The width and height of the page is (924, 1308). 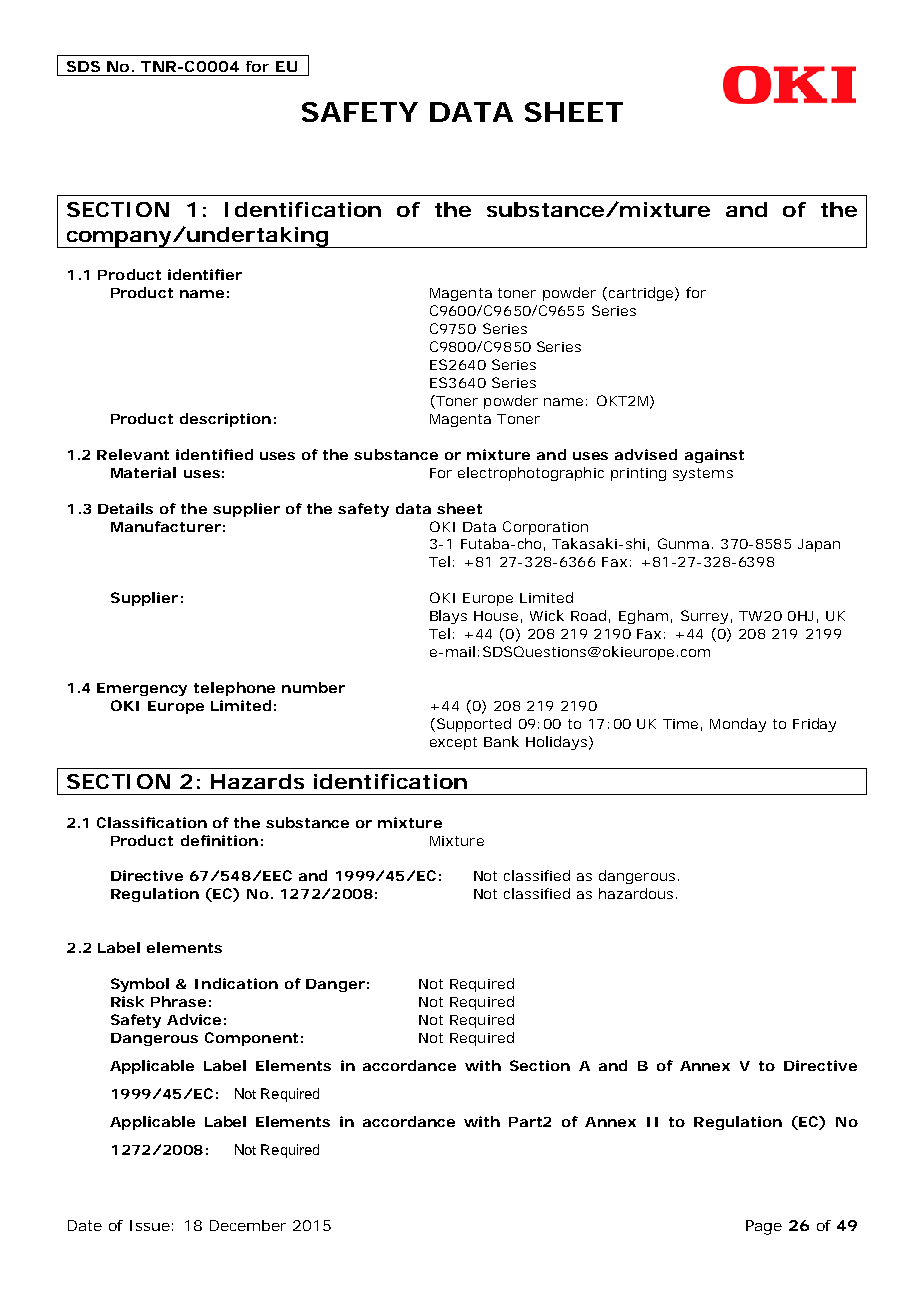 I want to click on December, so click(x=248, y=1225).
